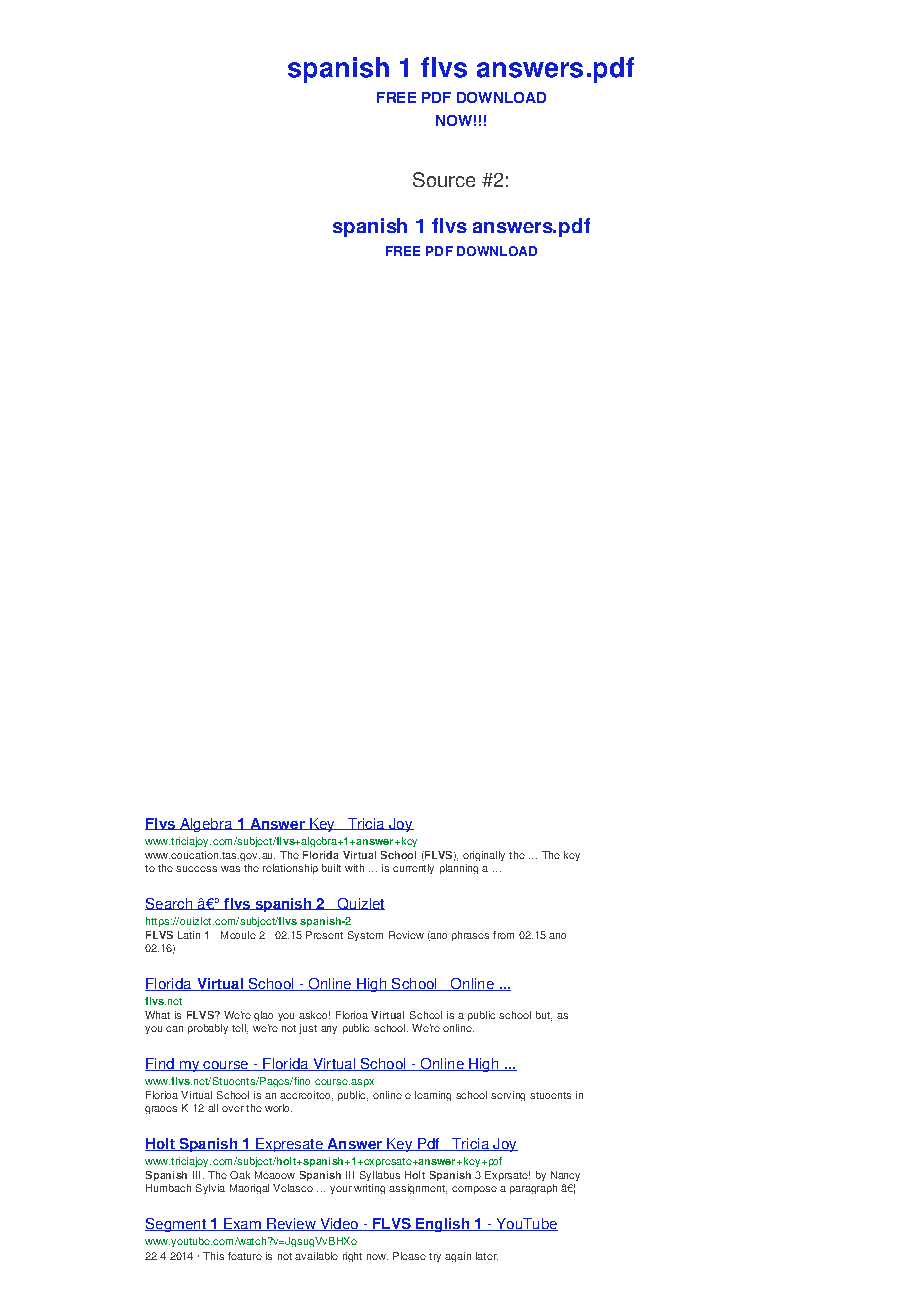 Image resolution: width=924 pixels, height=1308 pixels. I want to click on probably, so click(208, 1029).
